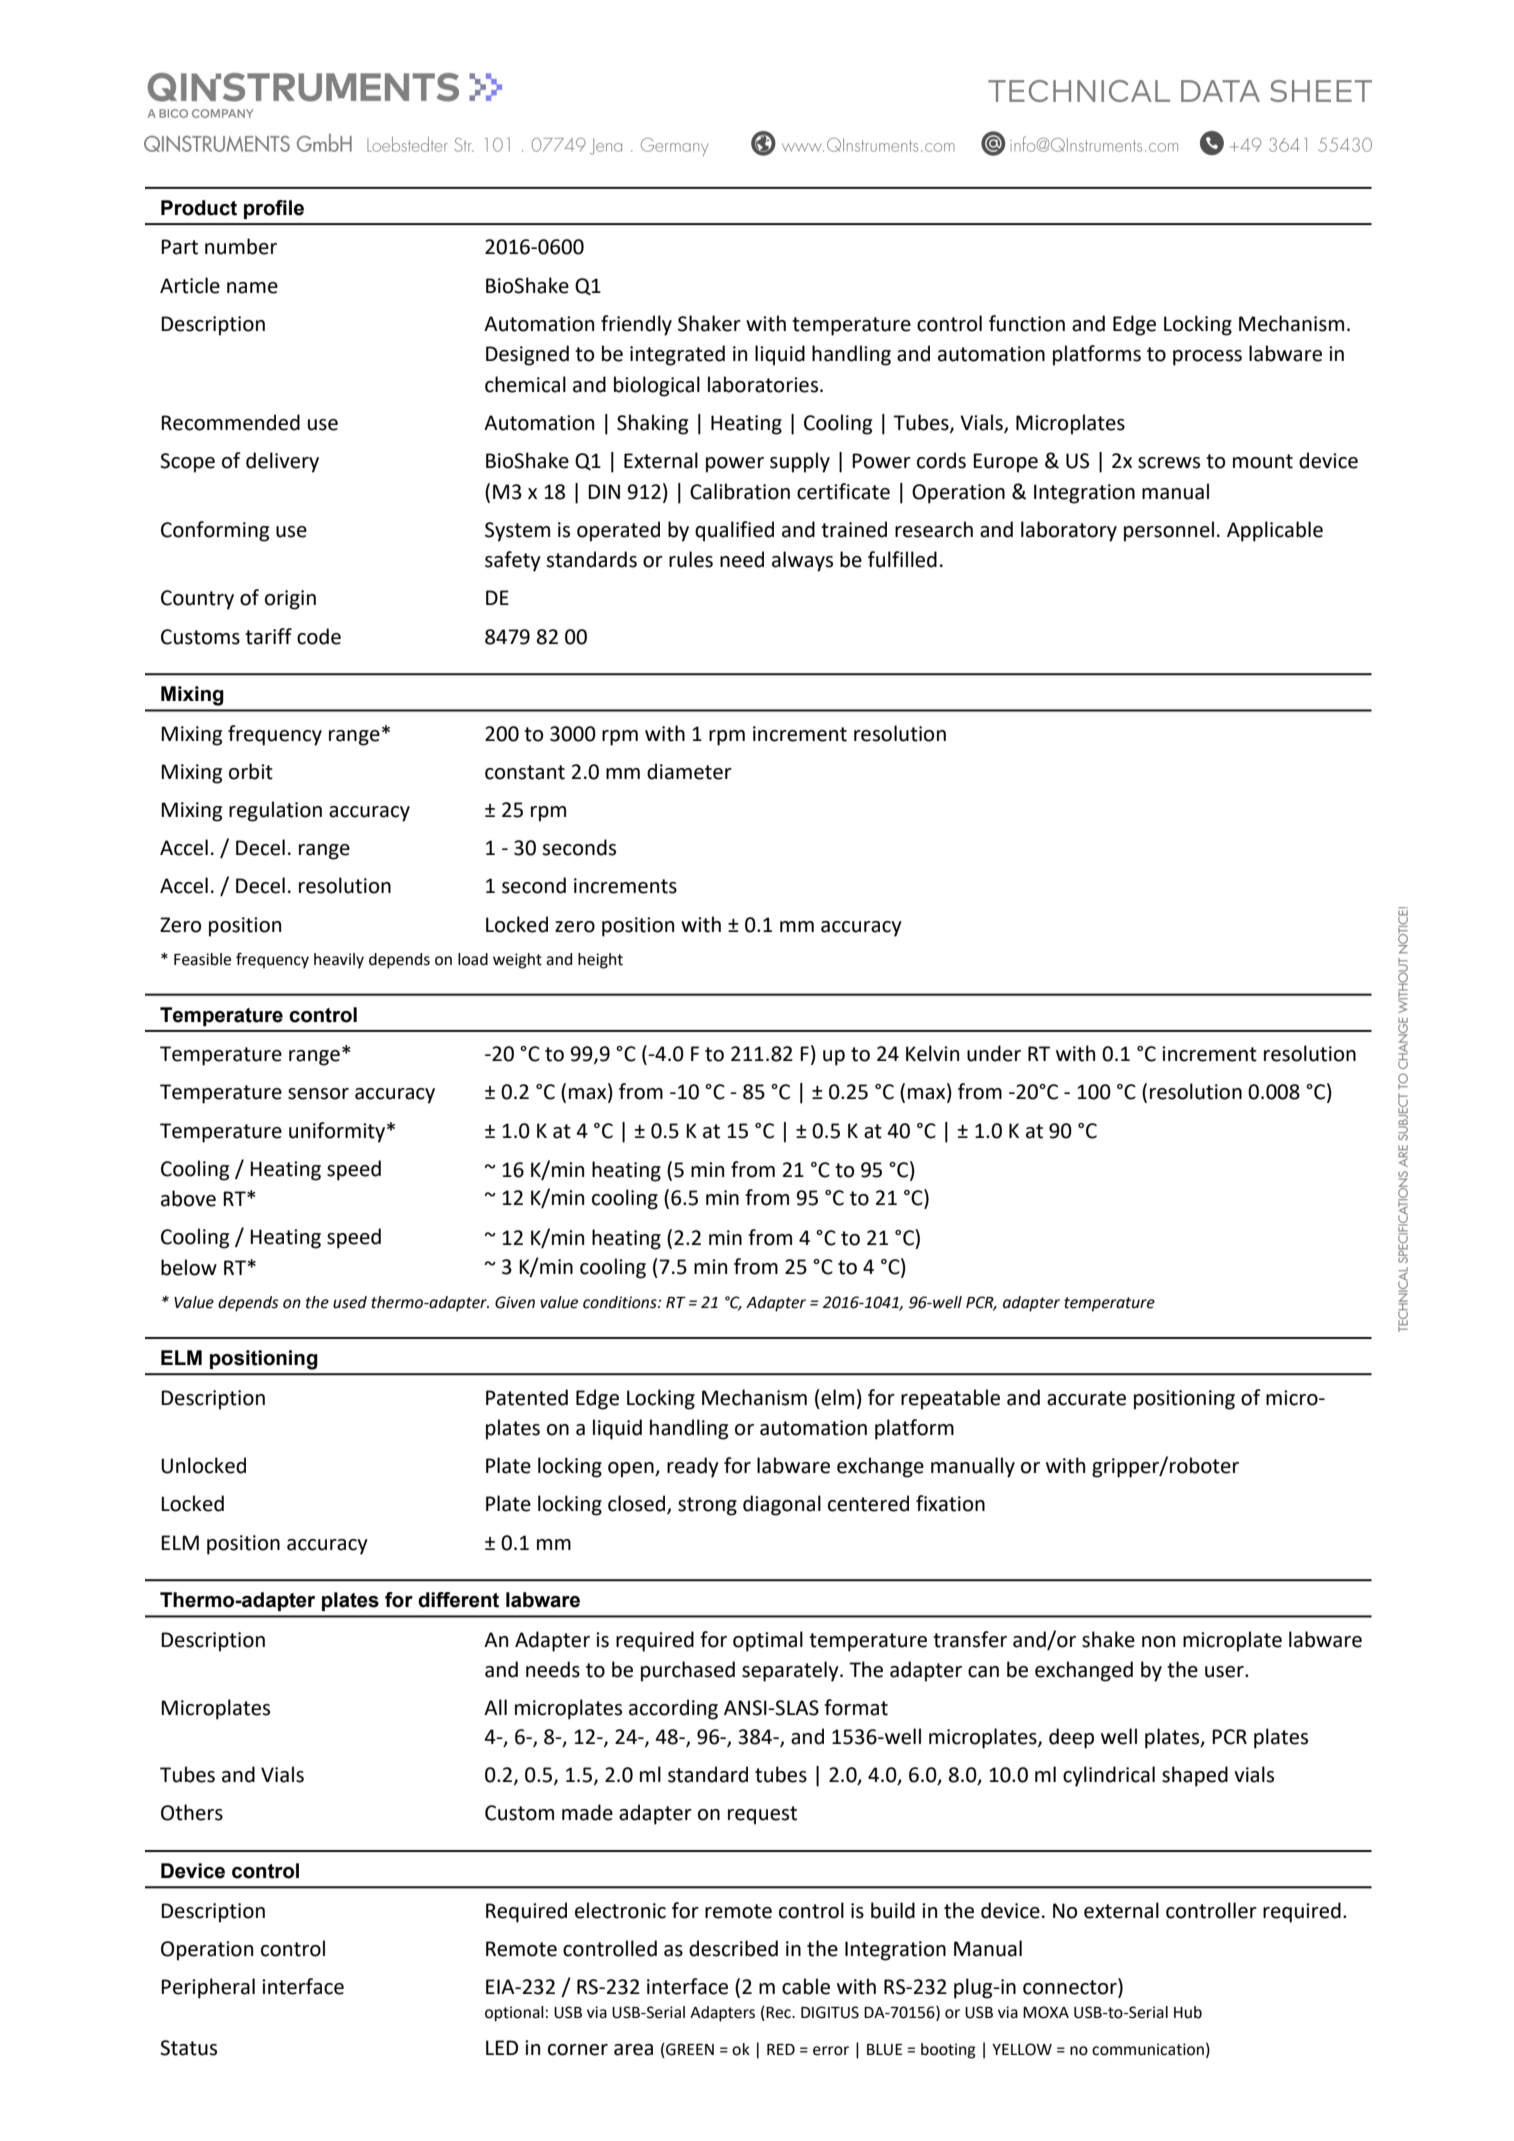 This screenshot has height=2141, width=1514. What do you see at coordinates (621, 1302) in the screenshot?
I see `conditions` at bounding box center [621, 1302].
